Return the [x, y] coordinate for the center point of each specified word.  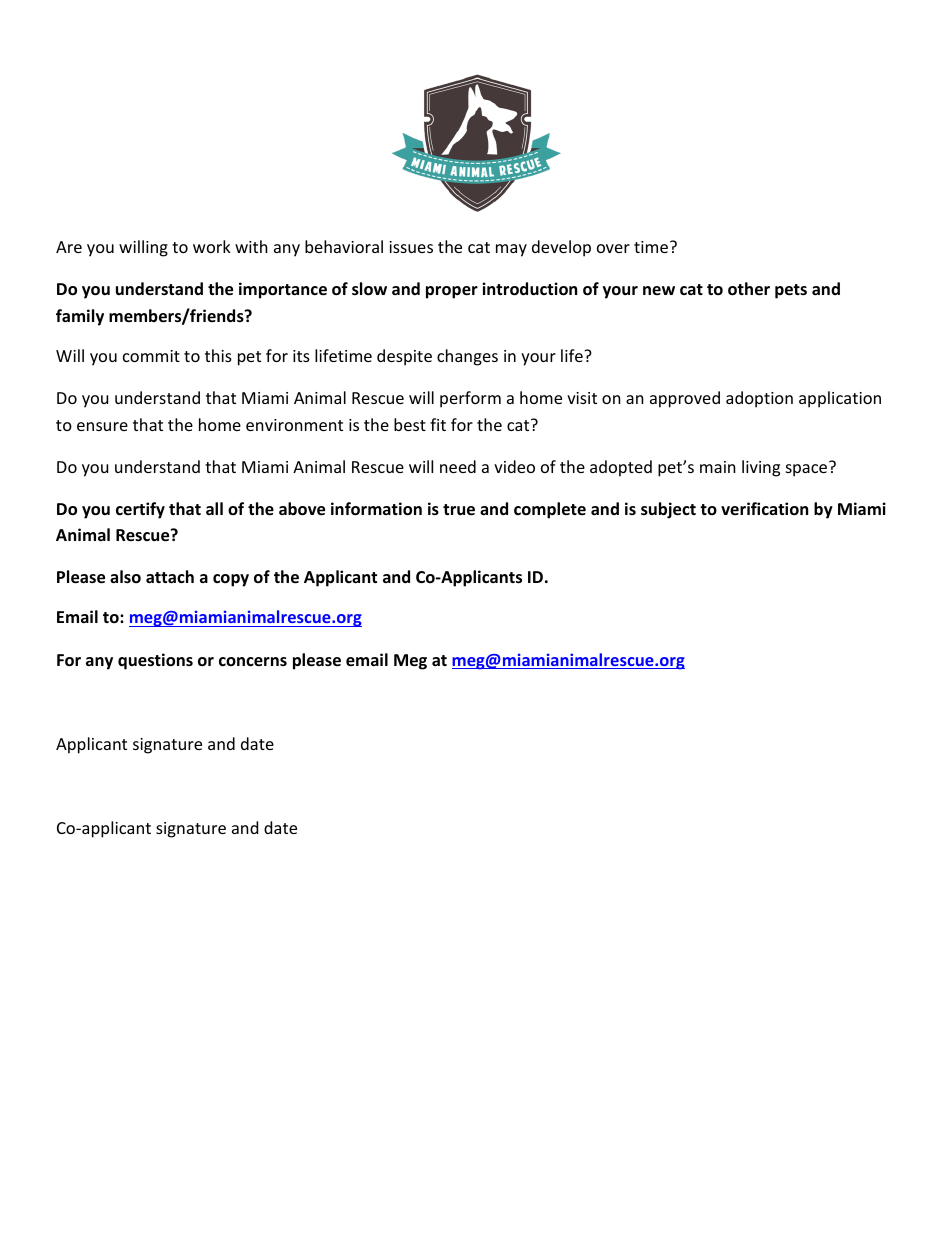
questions [155, 661]
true [459, 510]
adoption [759, 399]
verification [764, 509]
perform [470, 399]
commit [151, 356]
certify [140, 510]
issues [411, 247]
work [212, 246]
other [749, 289]
